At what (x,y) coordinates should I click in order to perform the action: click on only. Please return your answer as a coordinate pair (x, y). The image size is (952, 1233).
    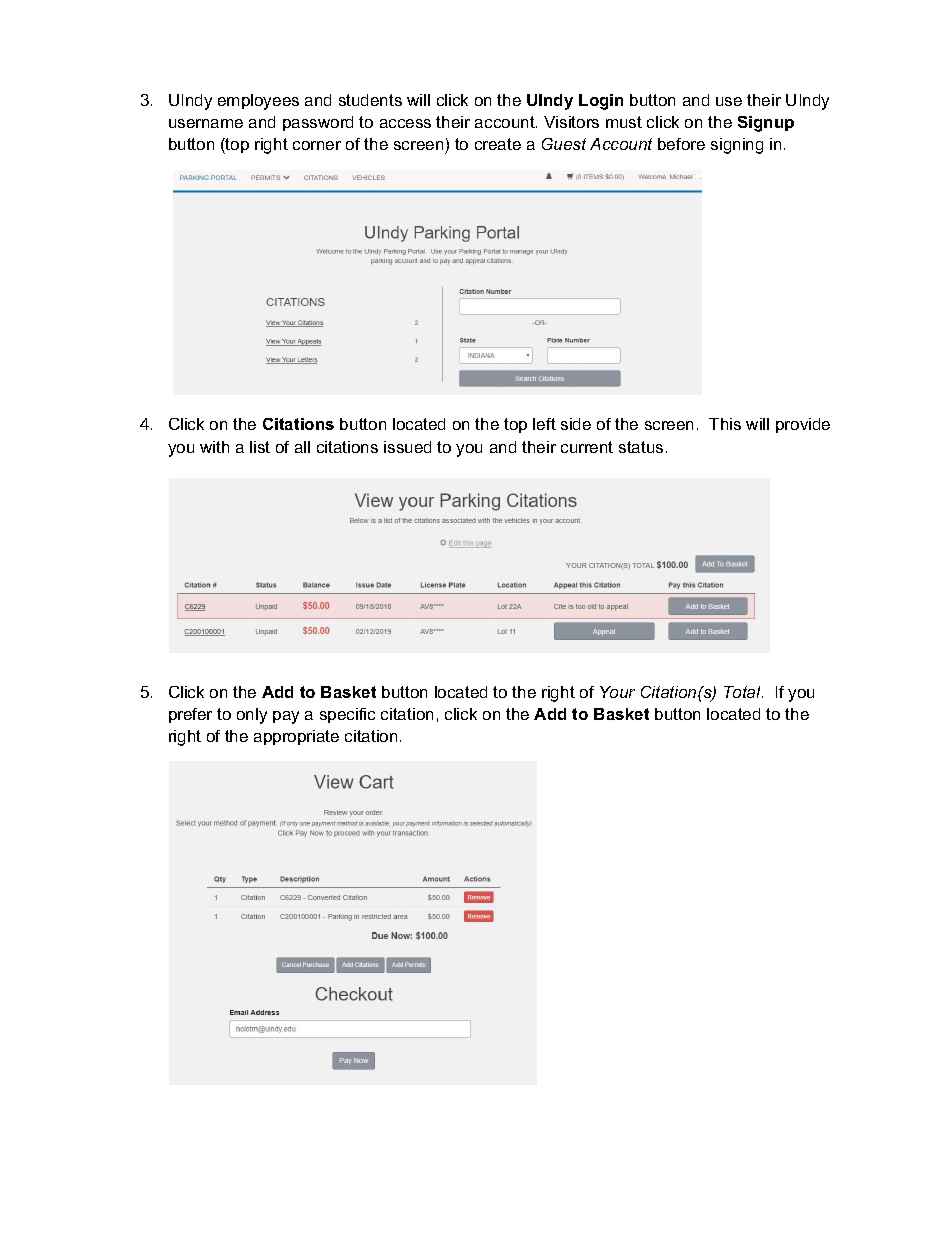
    Looking at the image, I should click on (252, 716).
